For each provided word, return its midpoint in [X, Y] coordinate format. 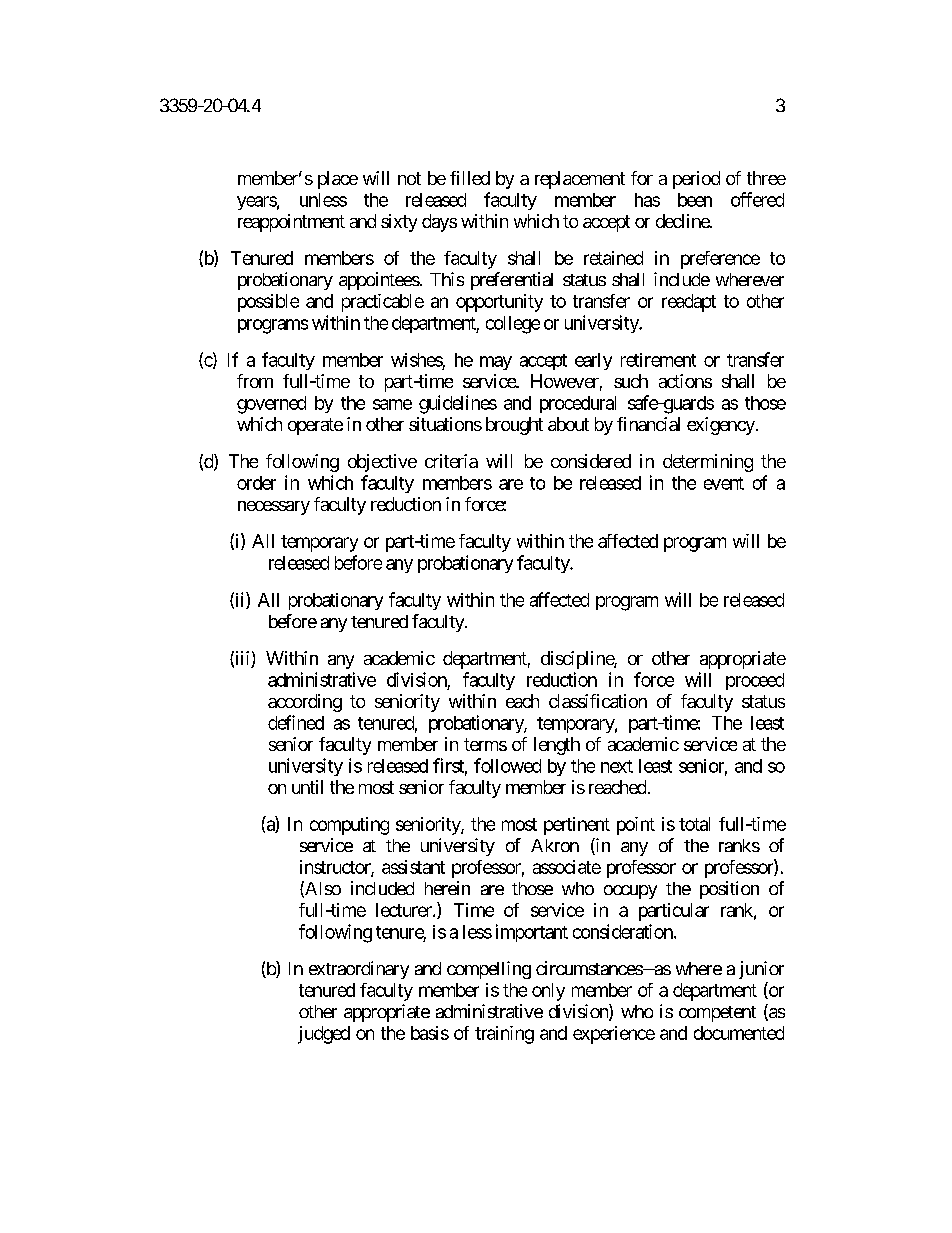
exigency [721, 426]
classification [598, 701]
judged [324, 1035]
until [307, 787]
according [305, 703]
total [694, 824]
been [695, 200]
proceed [755, 681]
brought [514, 426]
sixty [399, 223]
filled [470, 178]
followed [507, 765]
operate [315, 426]
